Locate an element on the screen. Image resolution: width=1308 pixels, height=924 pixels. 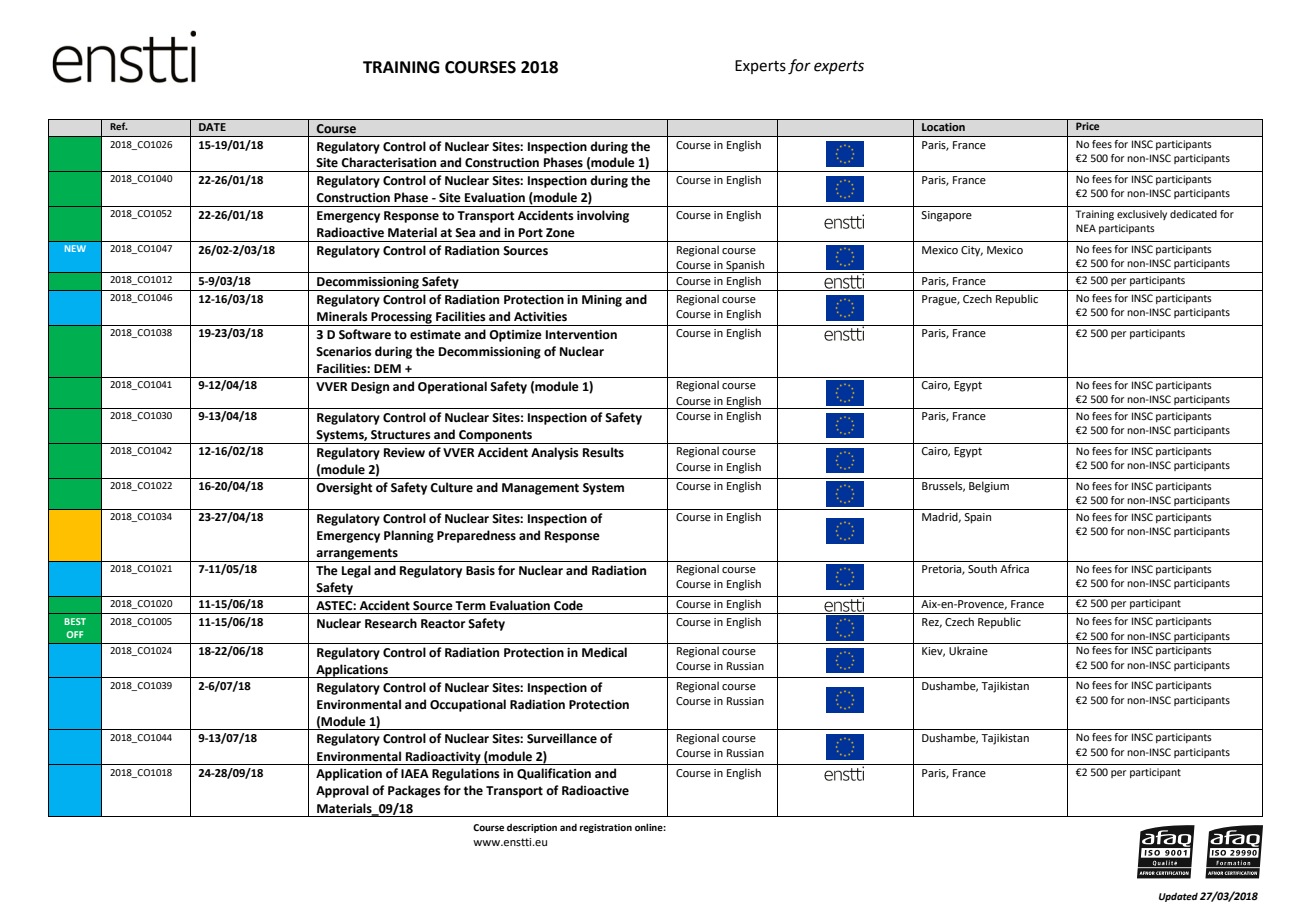
Ukraine is located at coordinates (968, 650).
